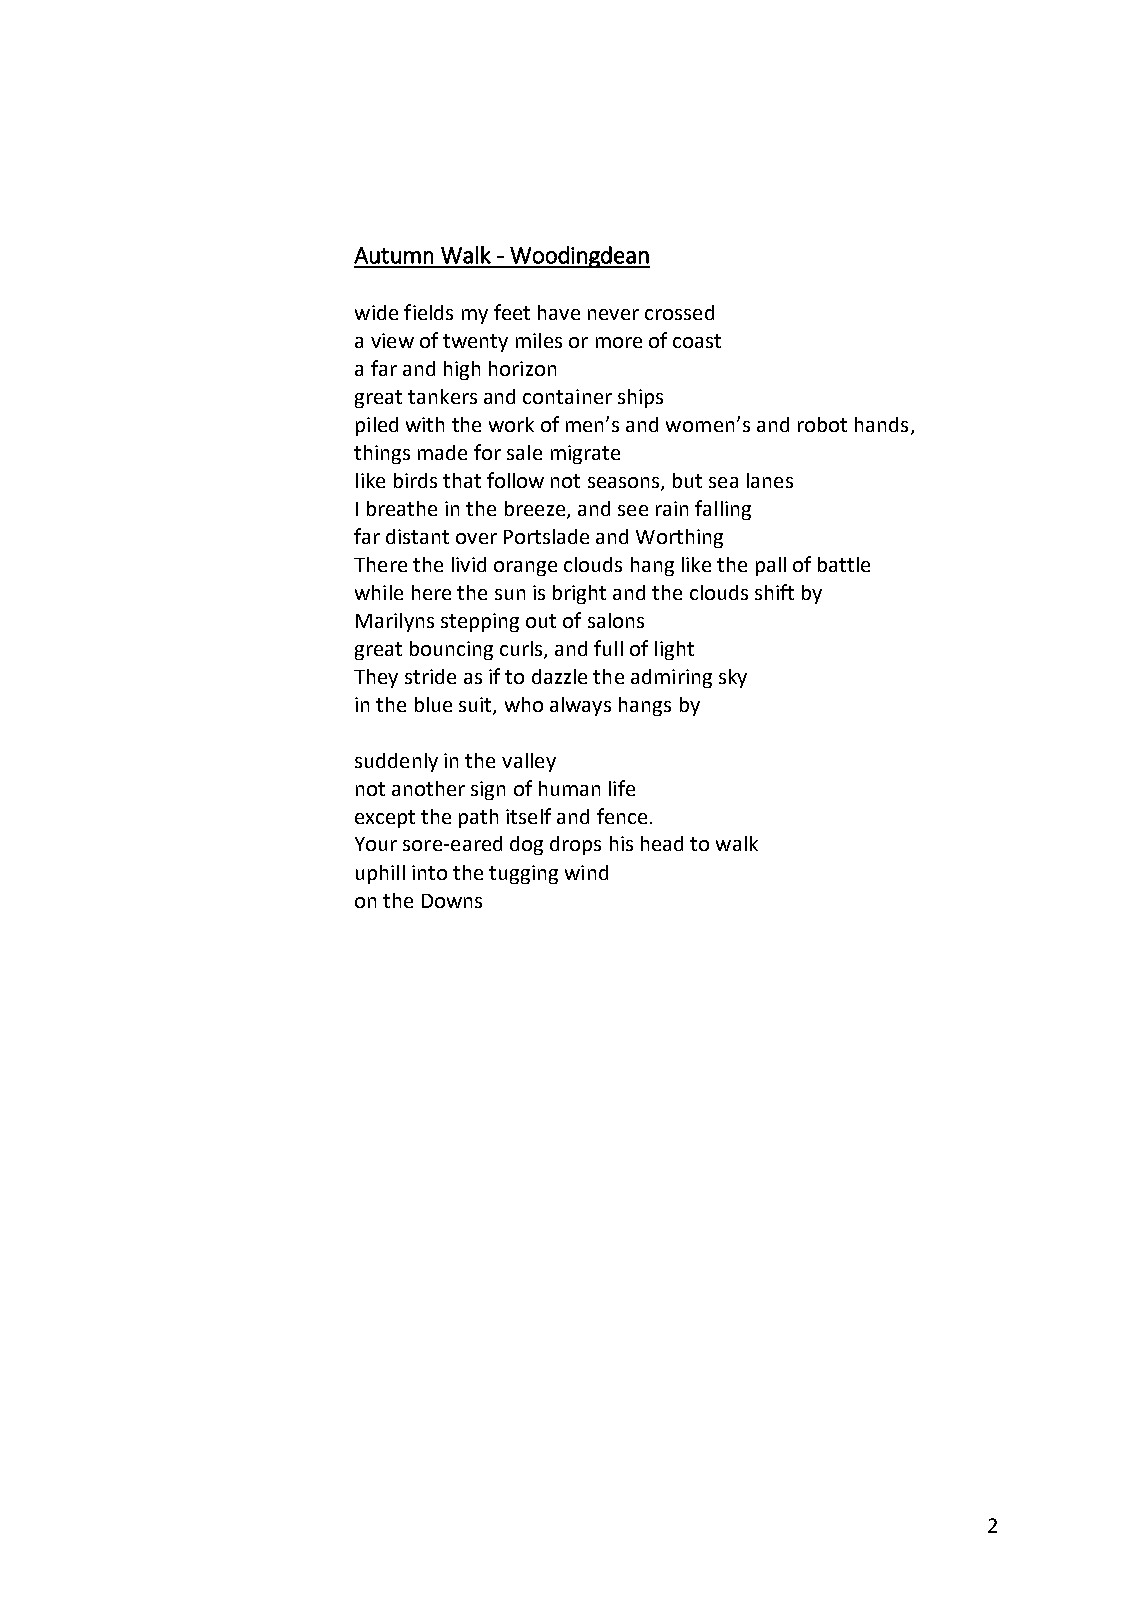 This screenshot has height=1608, width=1136. I want to click on life, so click(622, 788).
